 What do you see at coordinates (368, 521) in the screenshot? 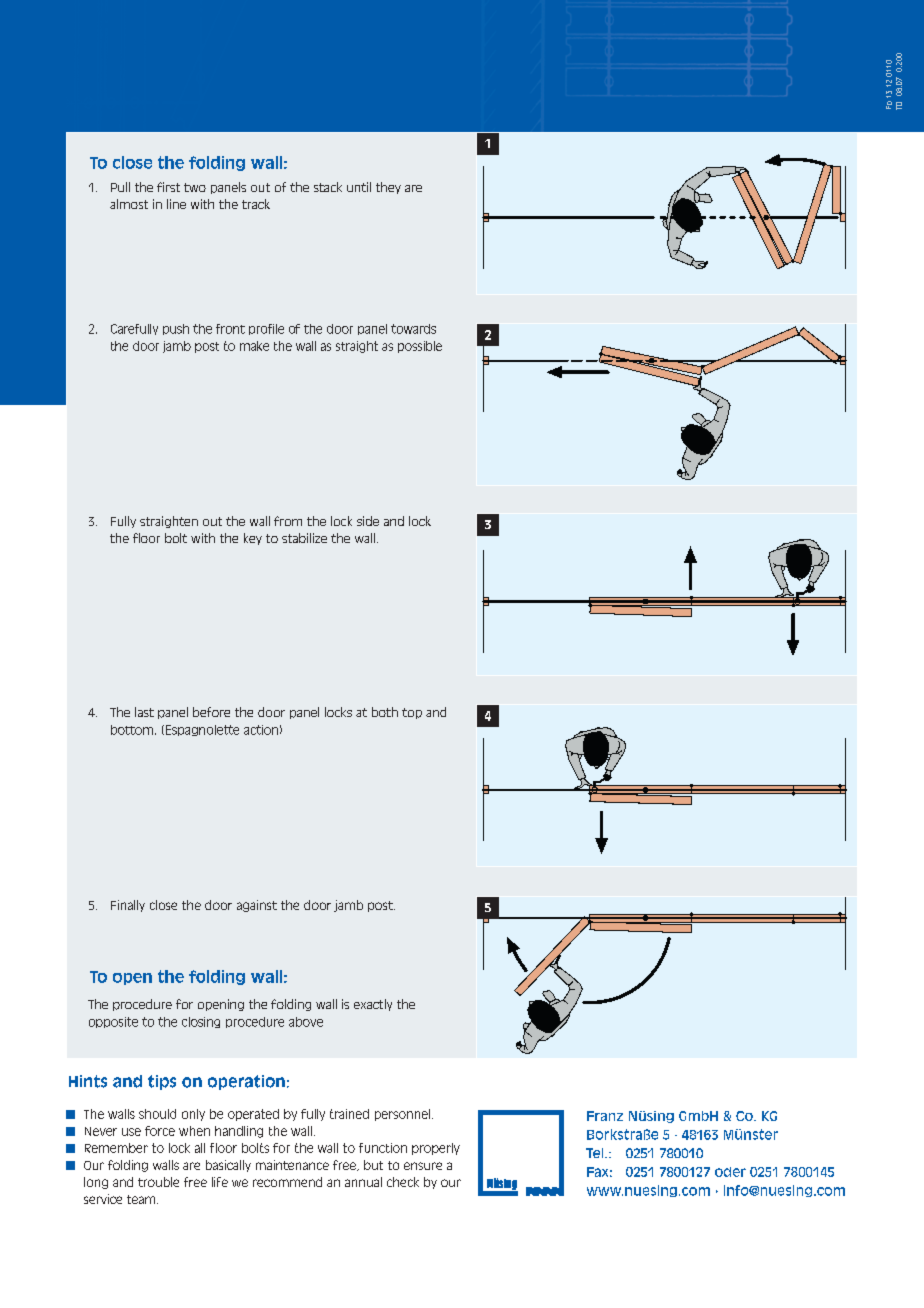
I see `side` at bounding box center [368, 521].
